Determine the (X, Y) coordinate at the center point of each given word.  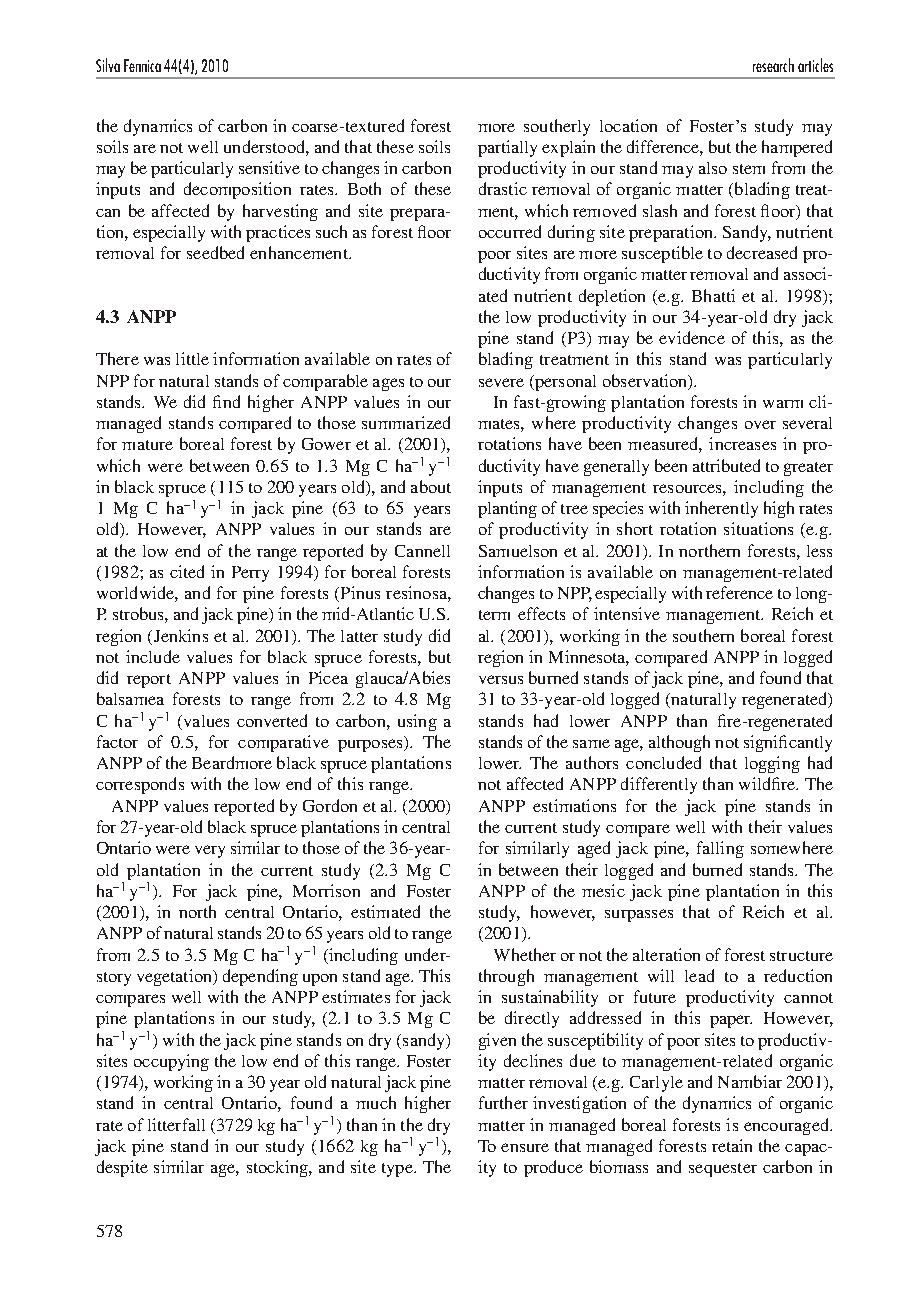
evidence (692, 337)
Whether (525, 954)
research (773, 65)
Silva (108, 65)
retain (732, 1145)
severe (501, 382)
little (192, 358)
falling (720, 849)
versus (501, 679)
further (503, 1102)
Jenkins (179, 635)
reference (739, 592)
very (210, 851)
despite (122, 1168)
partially (507, 148)
